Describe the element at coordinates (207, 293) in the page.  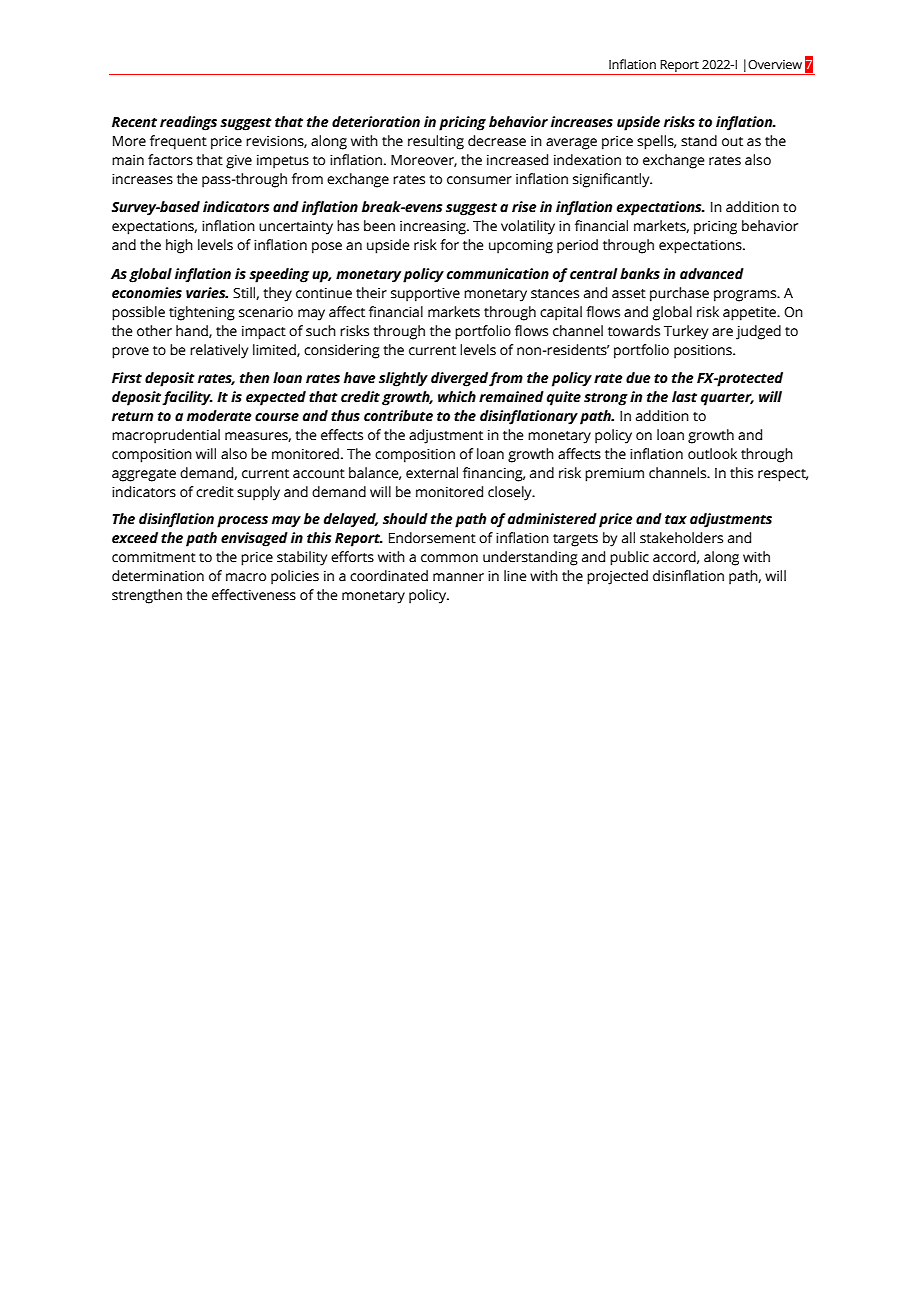
I see `varies` at that location.
